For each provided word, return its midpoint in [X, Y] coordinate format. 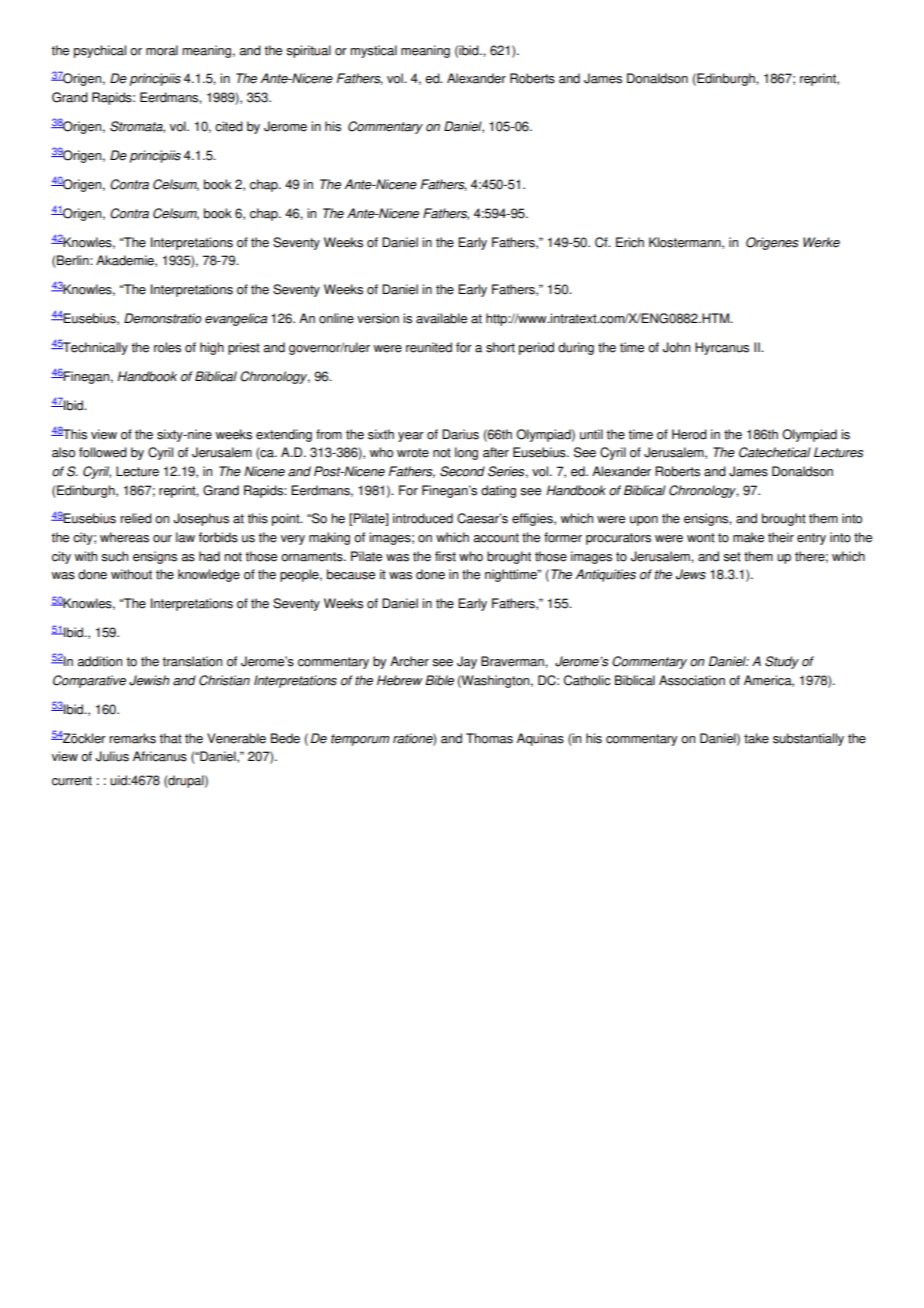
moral [162, 50]
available [441, 318]
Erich [630, 242]
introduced [423, 518]
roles [167, 347]
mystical [373, 51]
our [162, 539]
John [676, 347]
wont [701, 538]
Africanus [160, 756]
